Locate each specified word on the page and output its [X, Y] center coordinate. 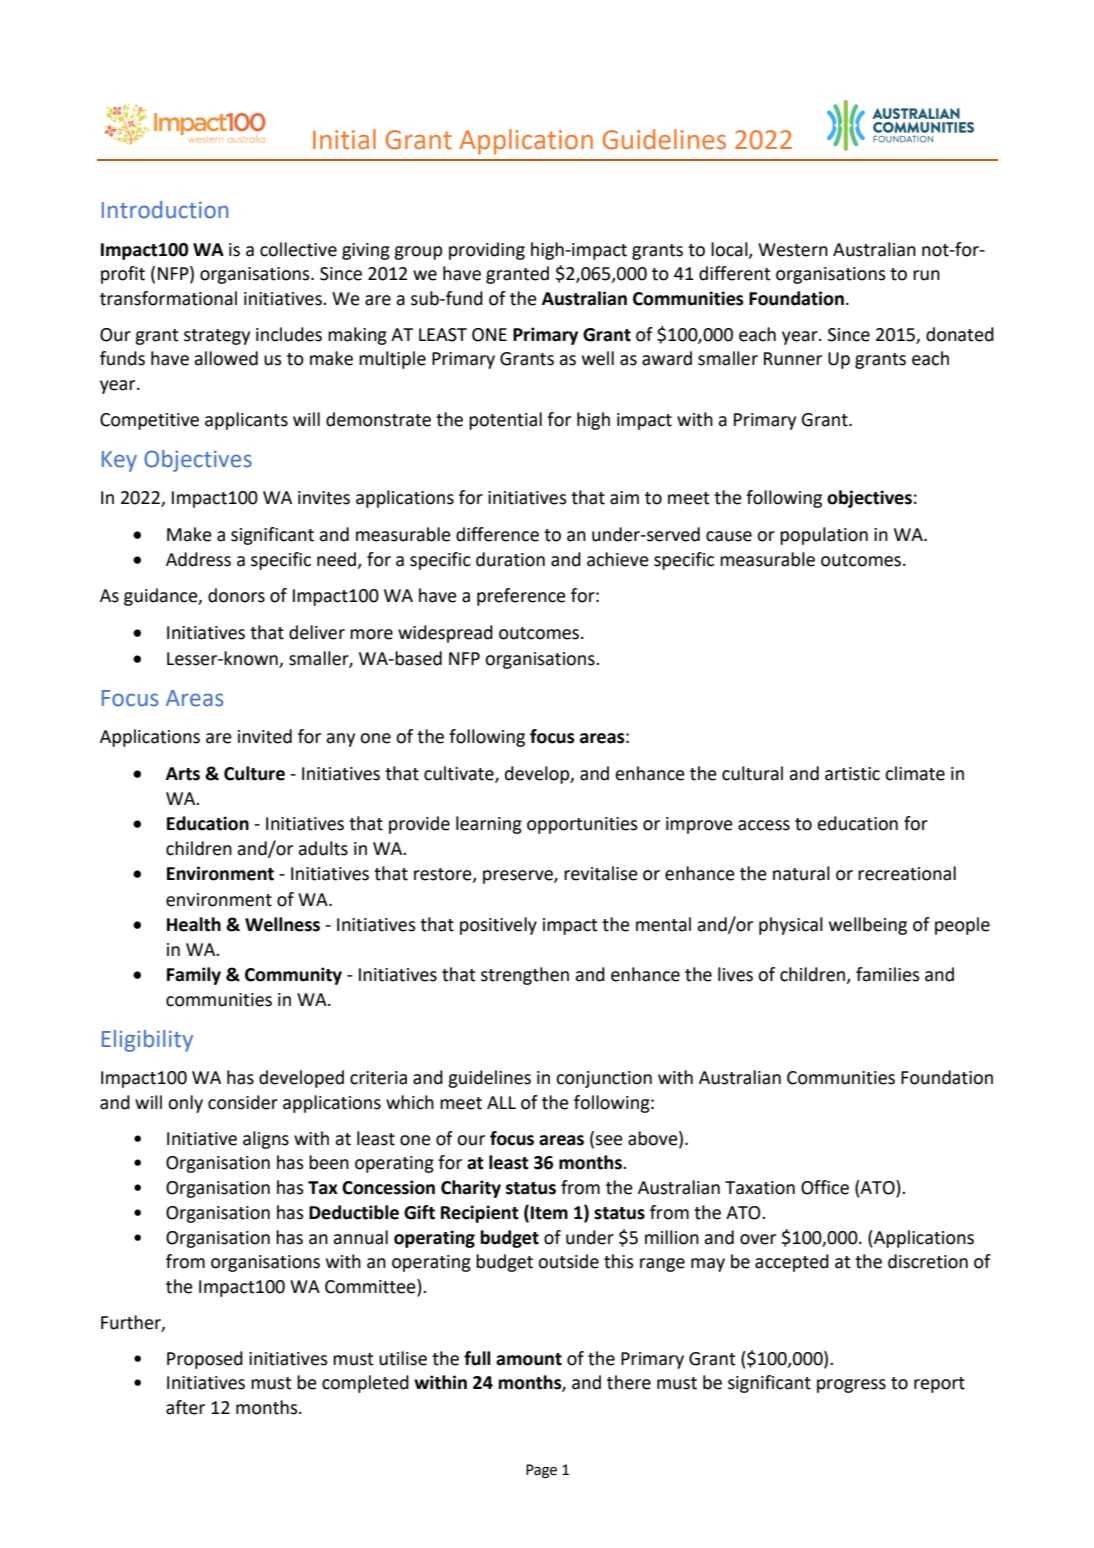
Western [793, 250]
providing [487, 251]
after [185, 1407]
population [824, 536]
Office [825, 1187]
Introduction [165, 210]
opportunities [582, 825]
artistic [852, 774]
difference [497, 534]
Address [198, 559]
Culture [254, 773]
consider [243, 1102]
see [609, 1140]
